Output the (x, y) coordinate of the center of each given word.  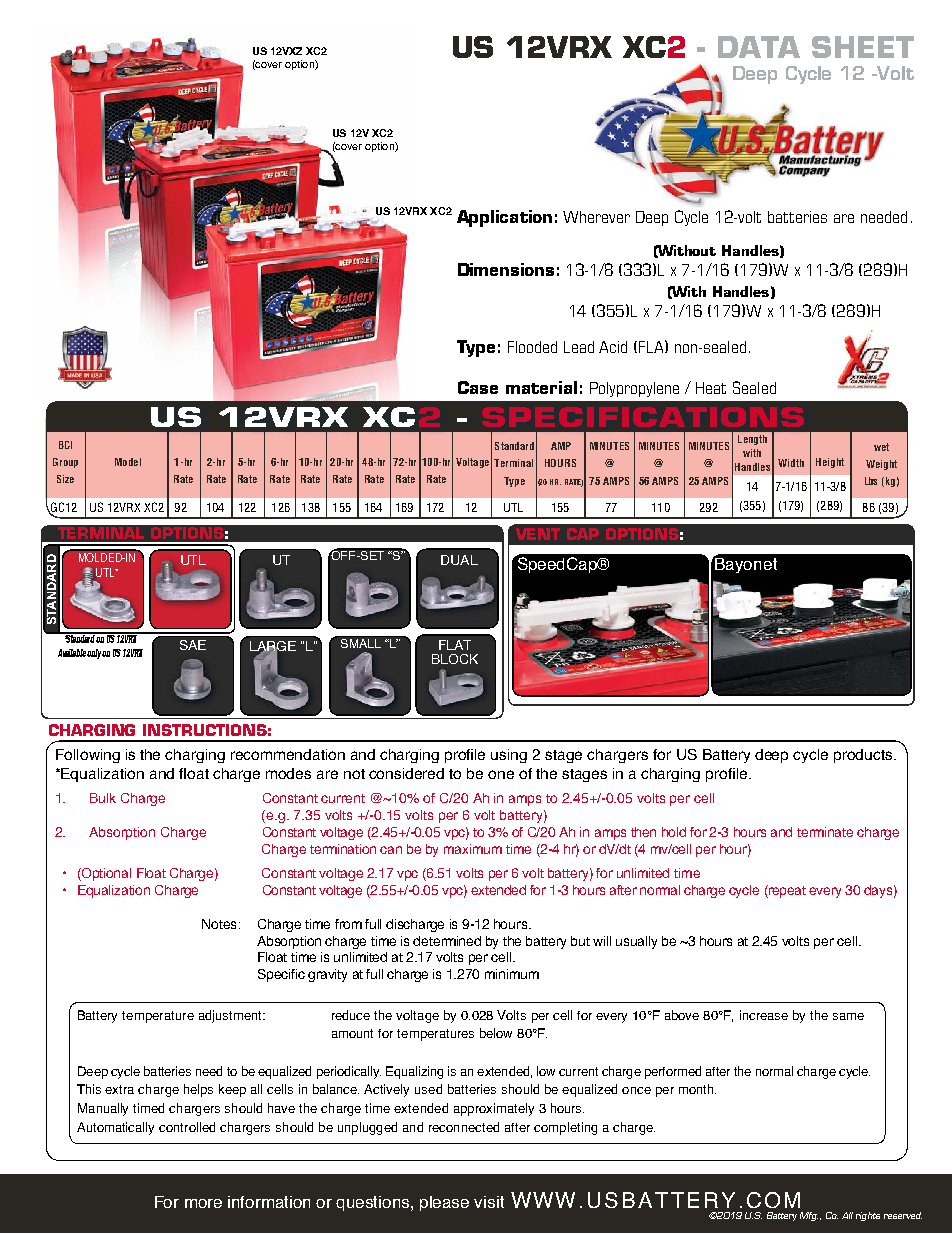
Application (504, 218)
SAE (193, 645)
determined (447, 941)
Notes (221, 924)
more (203, 1203)
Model (128, 462)
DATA (759, 47)
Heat (711, 388)
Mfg (809, 1216)
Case (478, 387)
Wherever (596, 217)
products (864, 756)
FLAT (455, 645)
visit (489, 1202)
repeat (786, 891)
